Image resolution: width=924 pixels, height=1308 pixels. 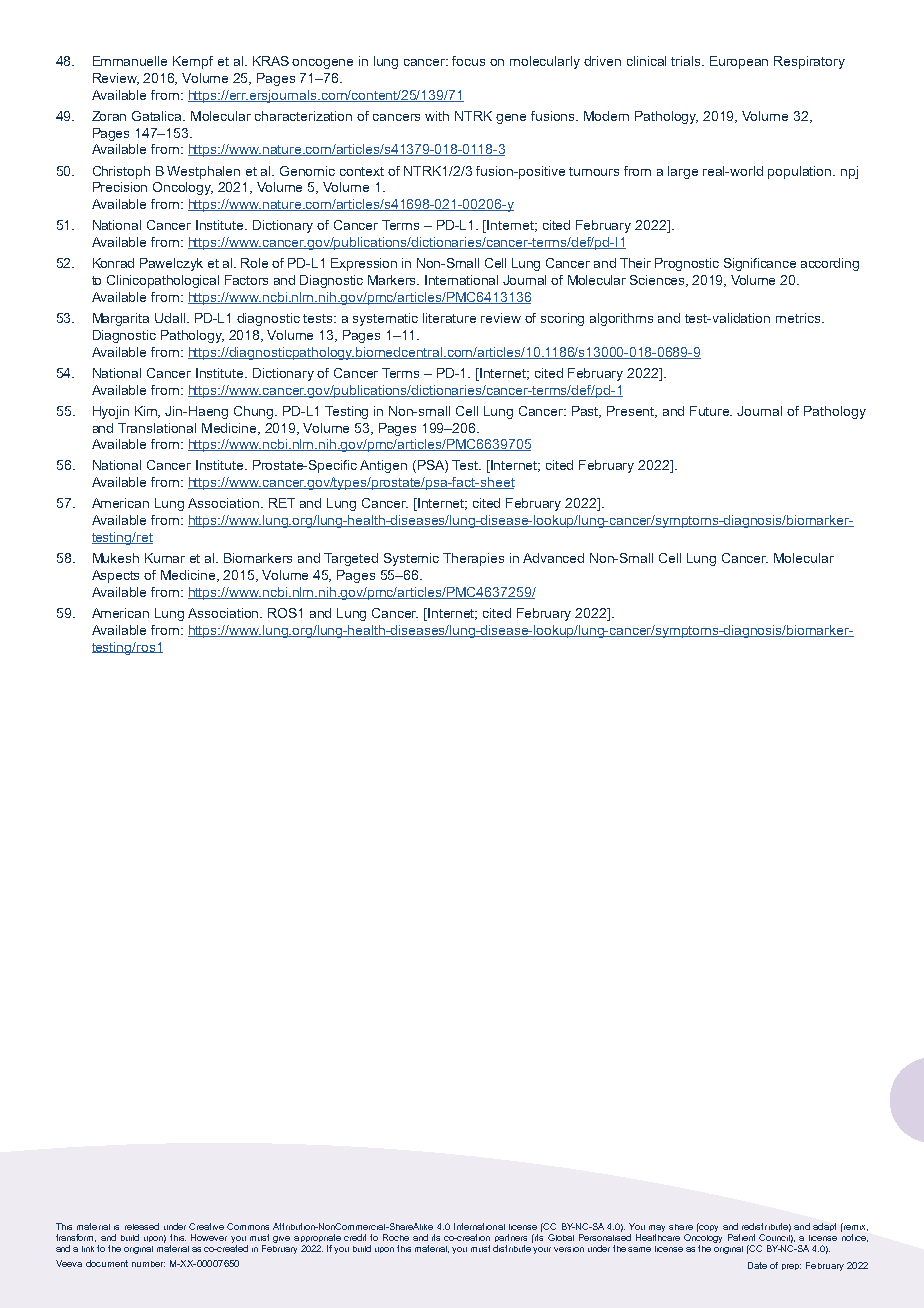 I want to click on Patient, so click(x=741, y=1237).
